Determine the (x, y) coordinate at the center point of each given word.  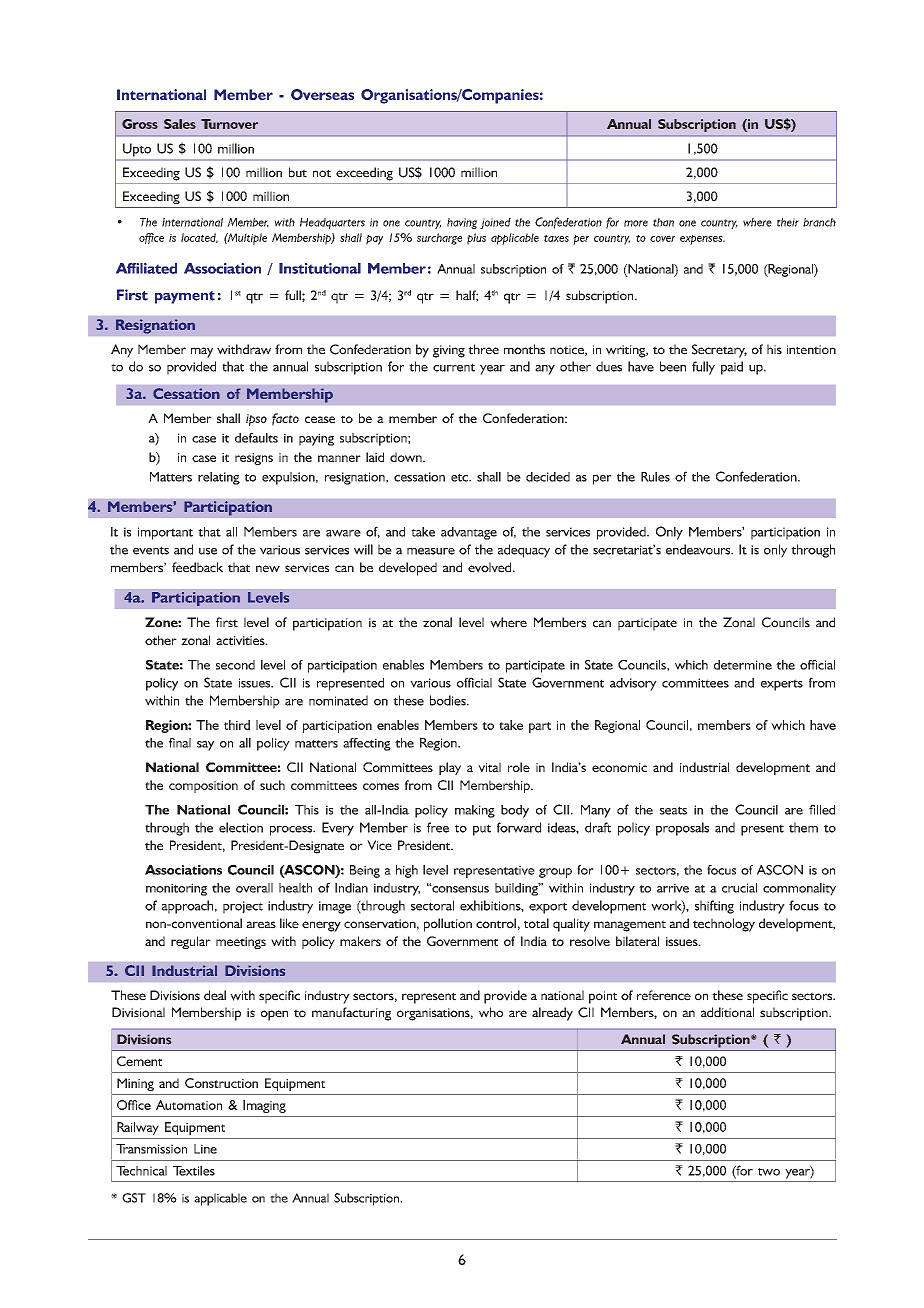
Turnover (229, 124)
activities (241, 640)
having (462, 223)
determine (743, 665)
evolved (491, 567)
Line (205, 1149)
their (788, 222)
